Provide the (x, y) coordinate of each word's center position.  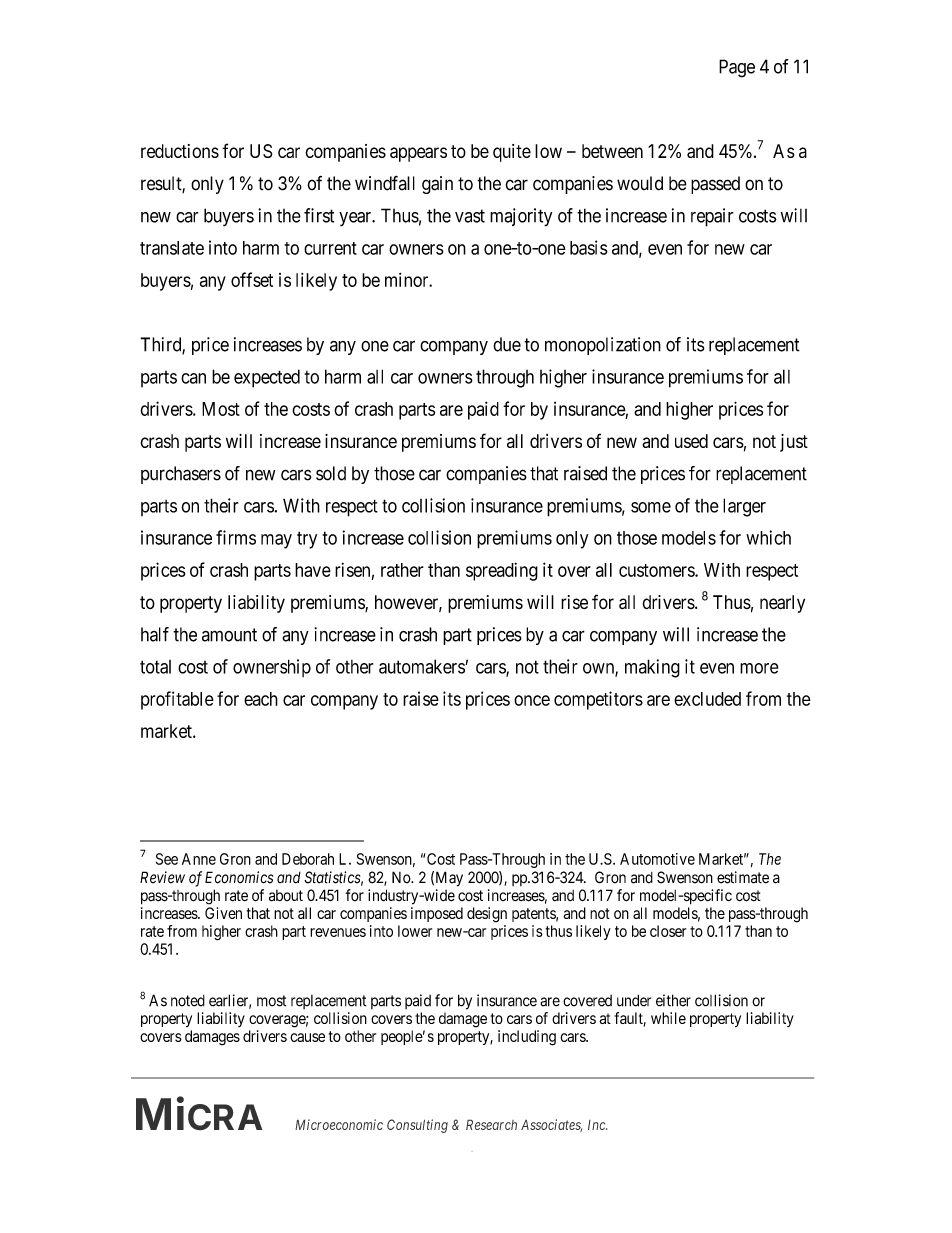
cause (307, 1037)
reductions (180, 151)
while (668, 1018)
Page (737, 68)
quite (512, 153)
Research (491, 1124)
